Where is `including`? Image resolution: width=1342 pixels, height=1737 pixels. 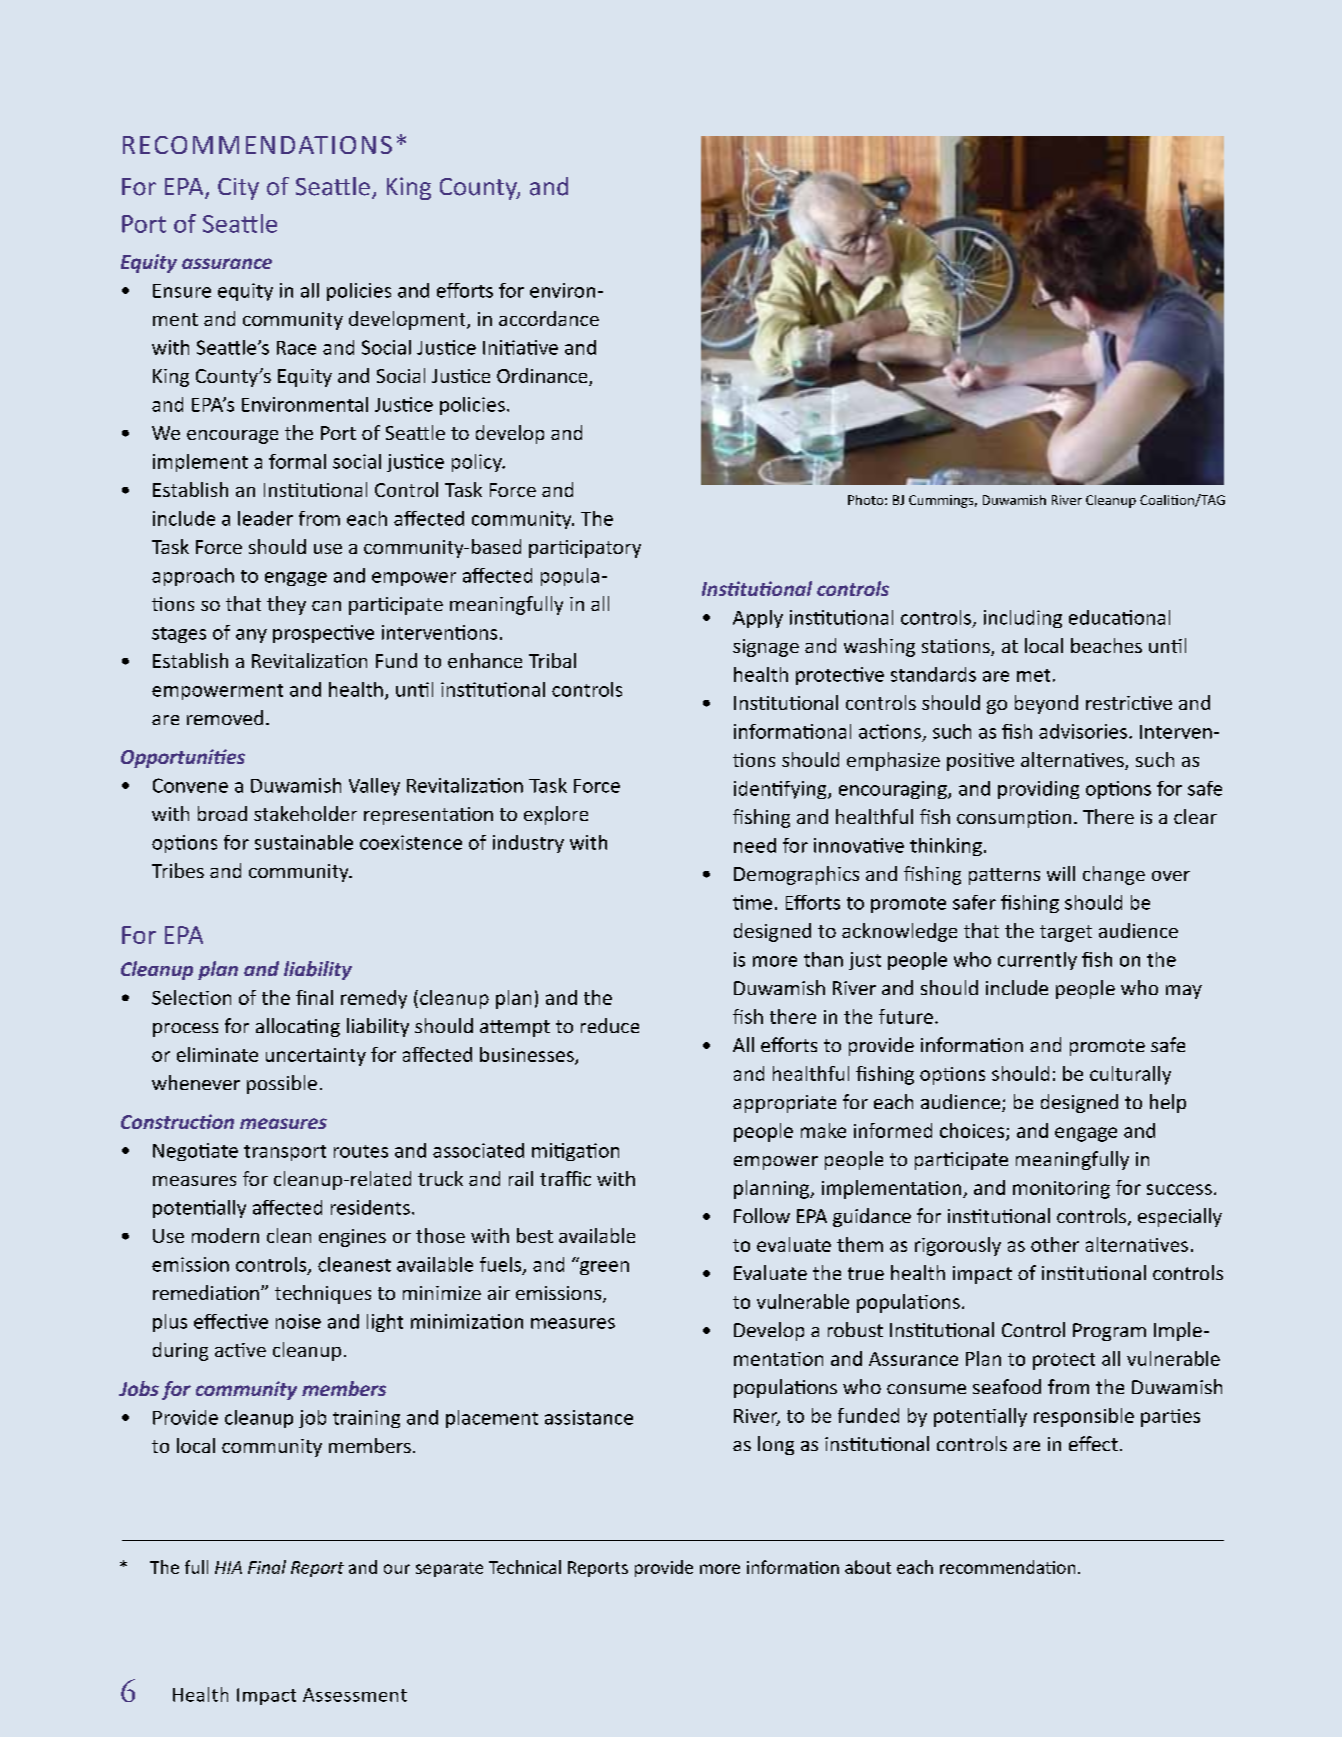
including is located at coordinates (1023, 619).
